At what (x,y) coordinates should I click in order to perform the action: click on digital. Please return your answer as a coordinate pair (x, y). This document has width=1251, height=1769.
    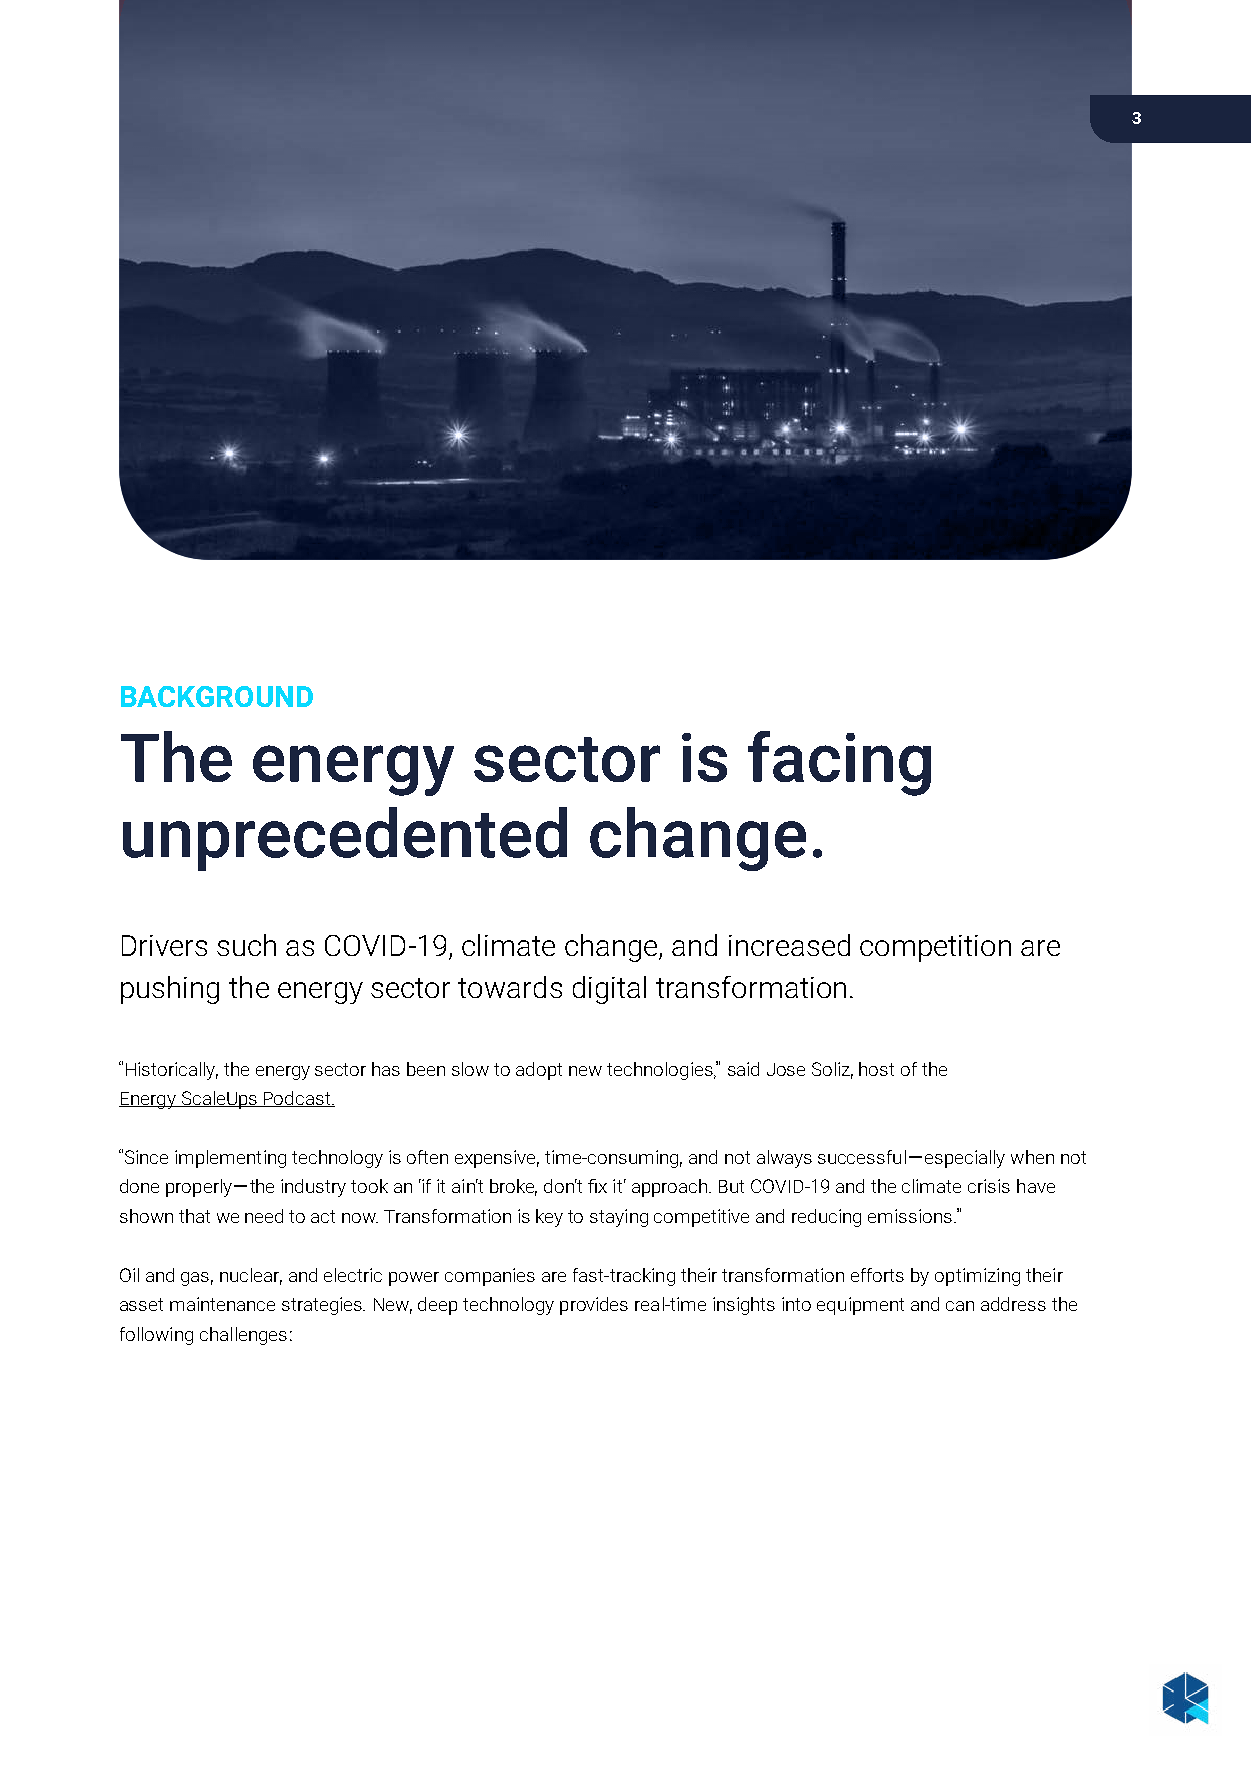
    Looking at the image, I should click on (609, 990).
